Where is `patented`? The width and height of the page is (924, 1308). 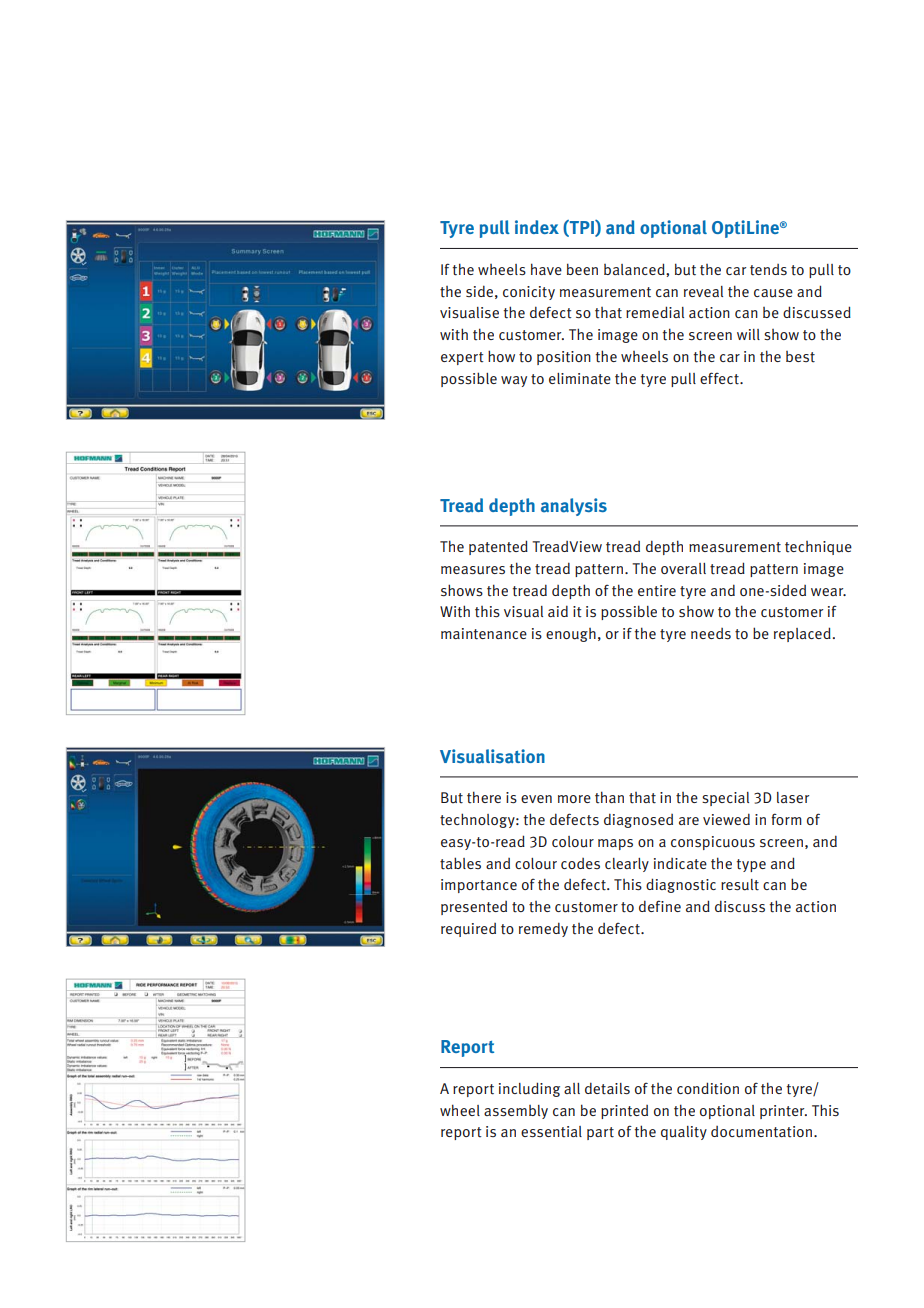
patented is located at coordinates (498, 547).
